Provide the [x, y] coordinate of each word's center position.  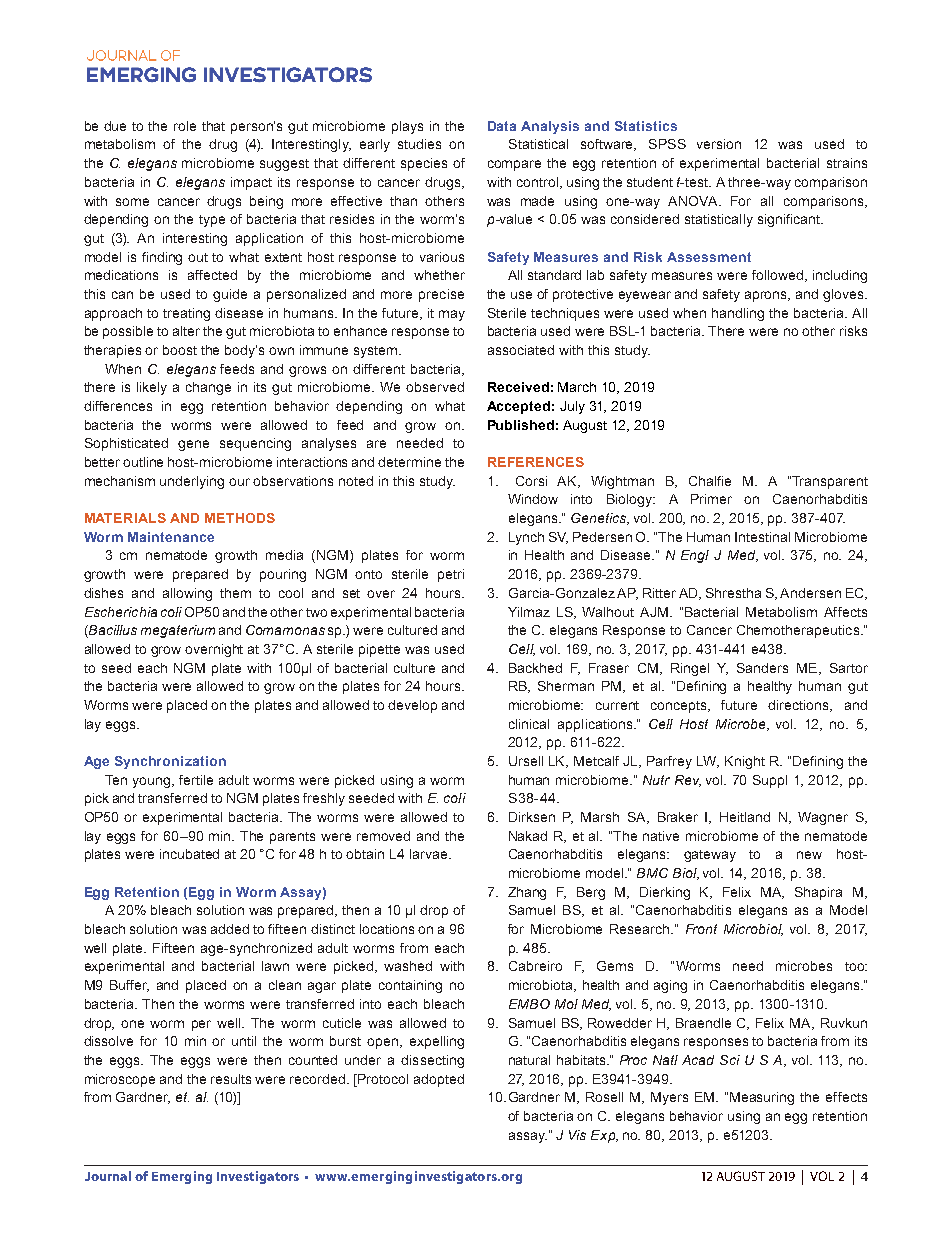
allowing [187, 594]
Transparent [830, 482]
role [185, 126]
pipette [379, 650]
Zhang [527, 893]
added [230, 929]
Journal [108, 1176]
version [719, 144]
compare [514, 165]
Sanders [762, 668]
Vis [577, 1135]
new [809, 855]
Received [518, 387]
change [208, 388]
